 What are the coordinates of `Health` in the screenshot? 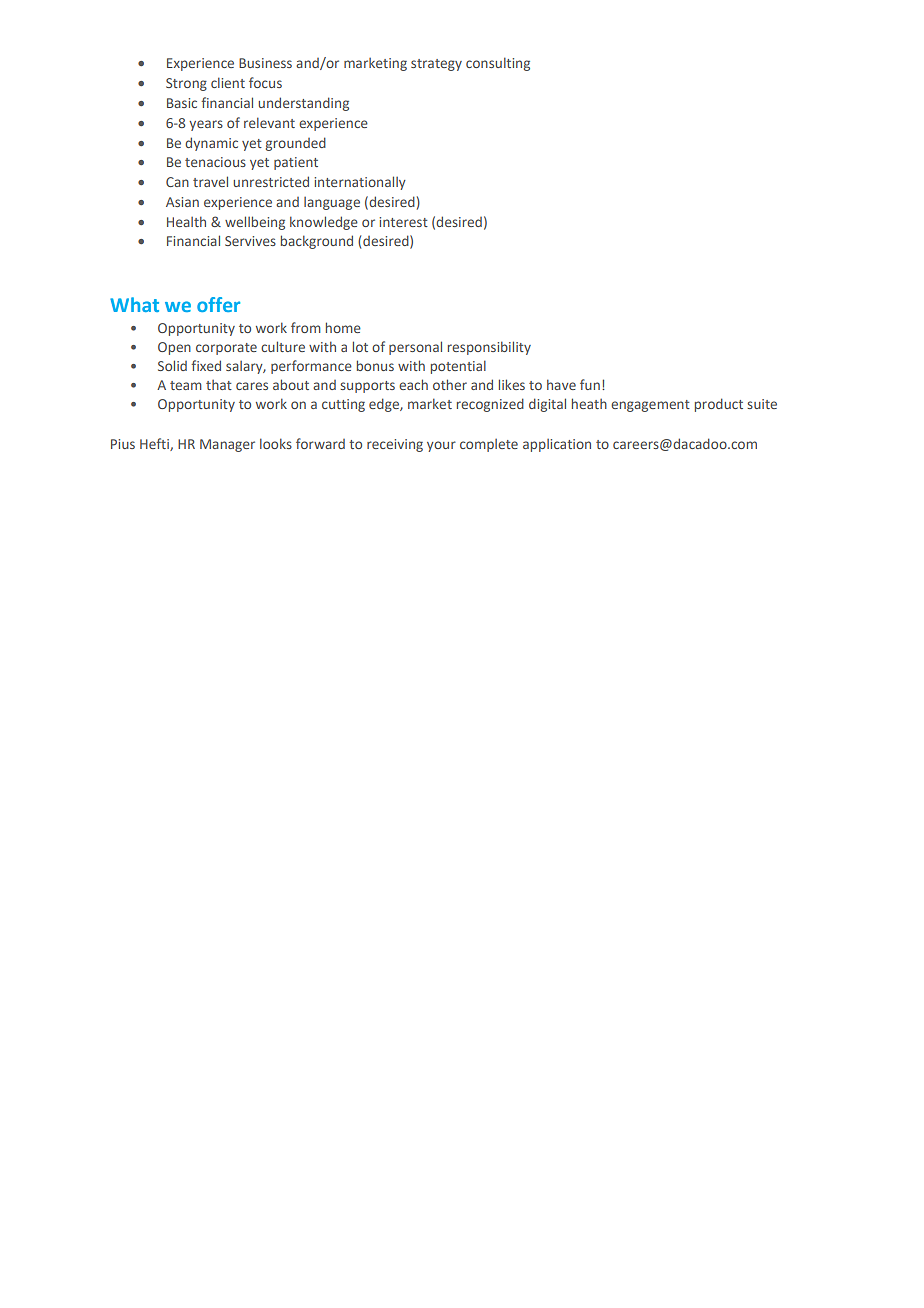 It's located at (186, 221).
